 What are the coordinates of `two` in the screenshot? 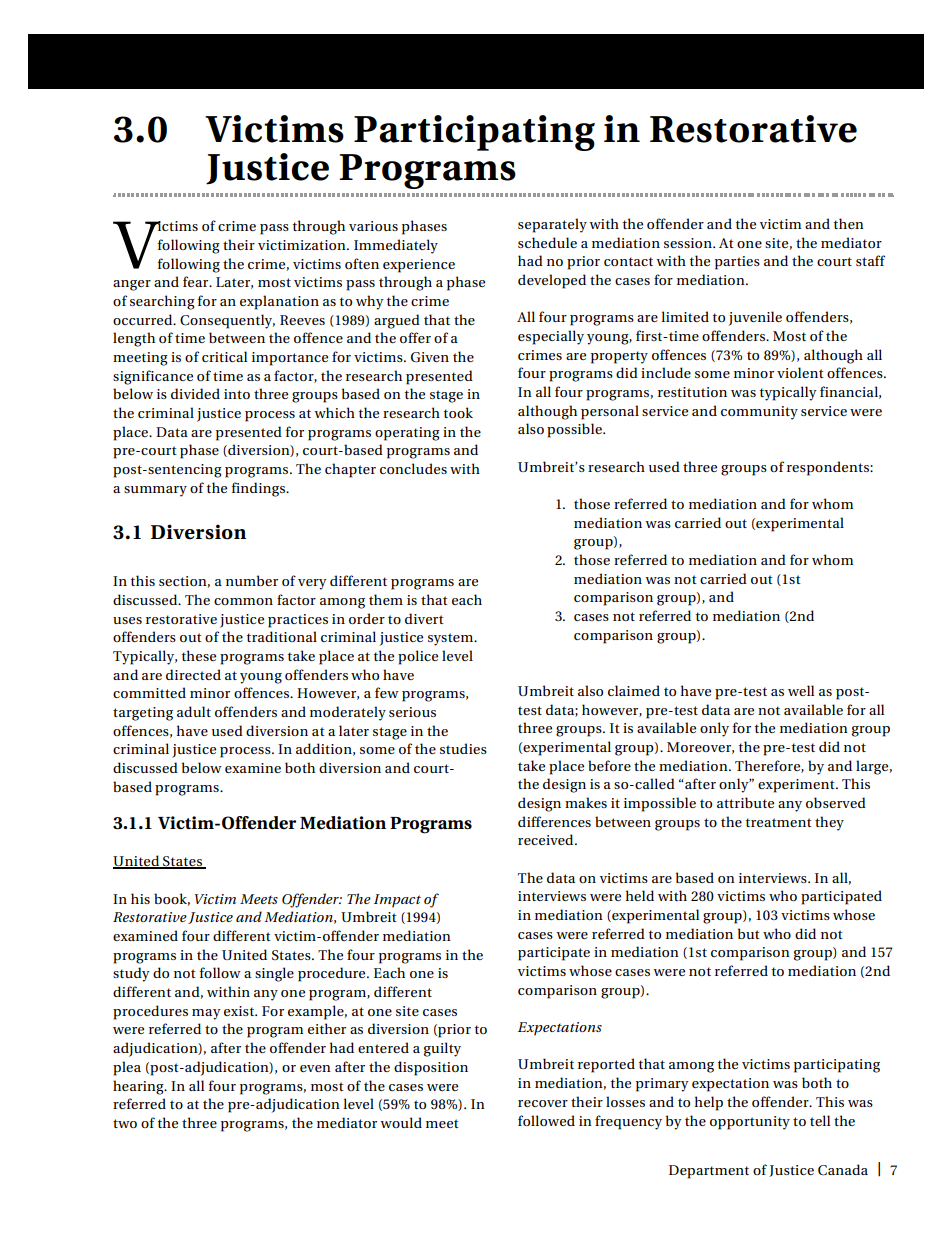 It's located at (125, 1123).
